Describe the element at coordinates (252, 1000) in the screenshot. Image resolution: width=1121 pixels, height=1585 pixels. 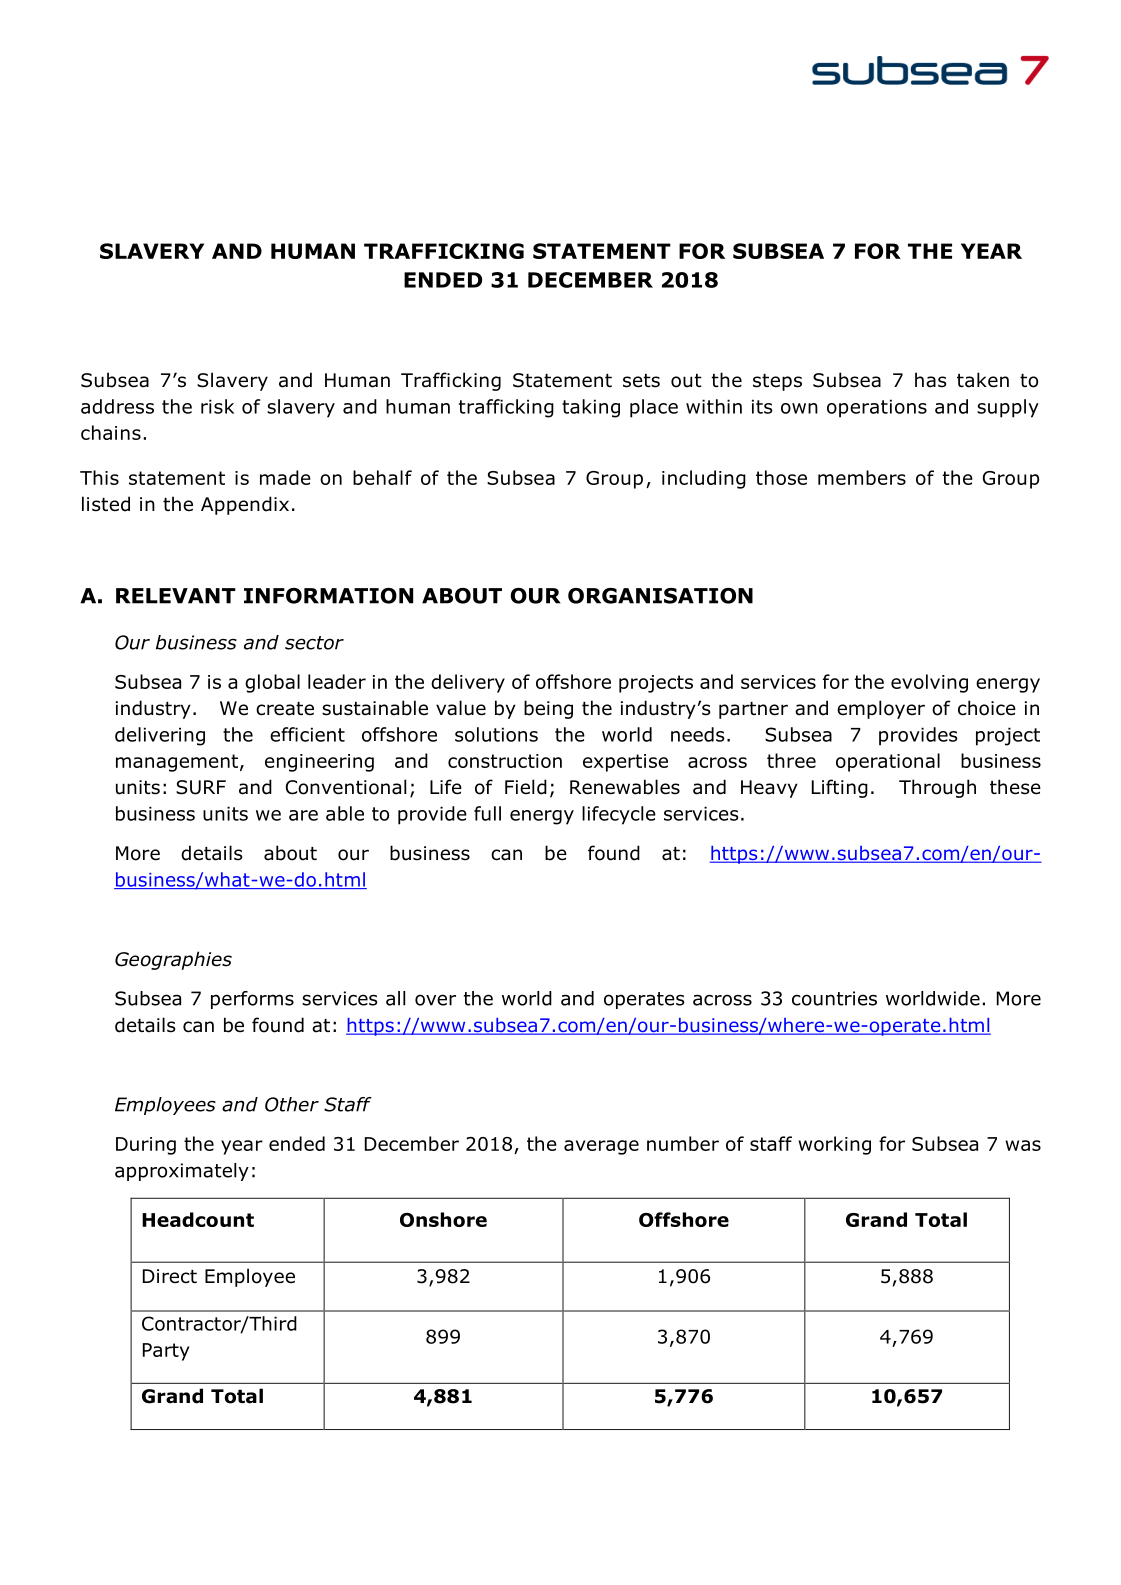
I see `performs` at that location.
